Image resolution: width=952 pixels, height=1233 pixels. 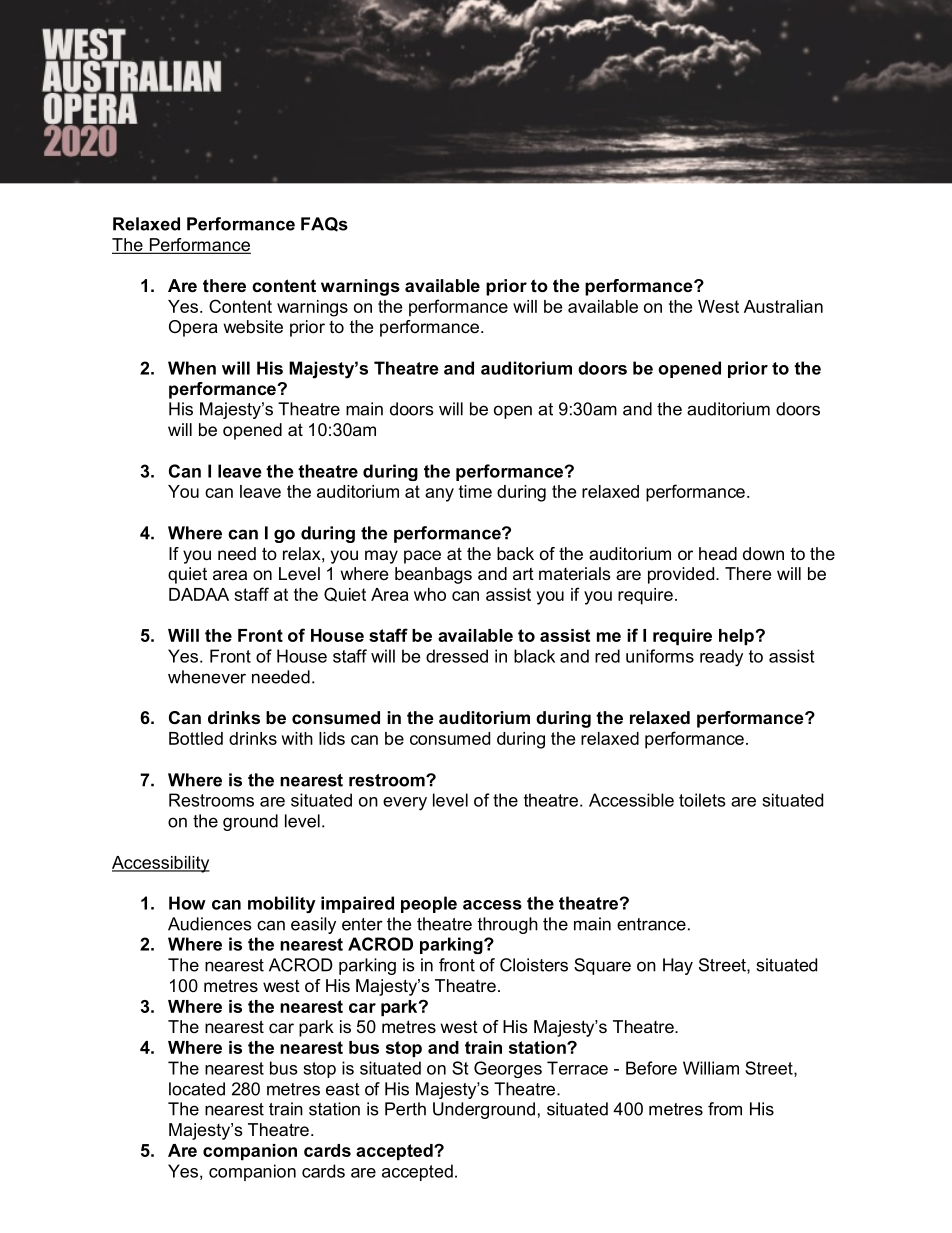 What do you see at coordinates (253, 326) in the page?
I see `website` at bounding box center [253, 326].
